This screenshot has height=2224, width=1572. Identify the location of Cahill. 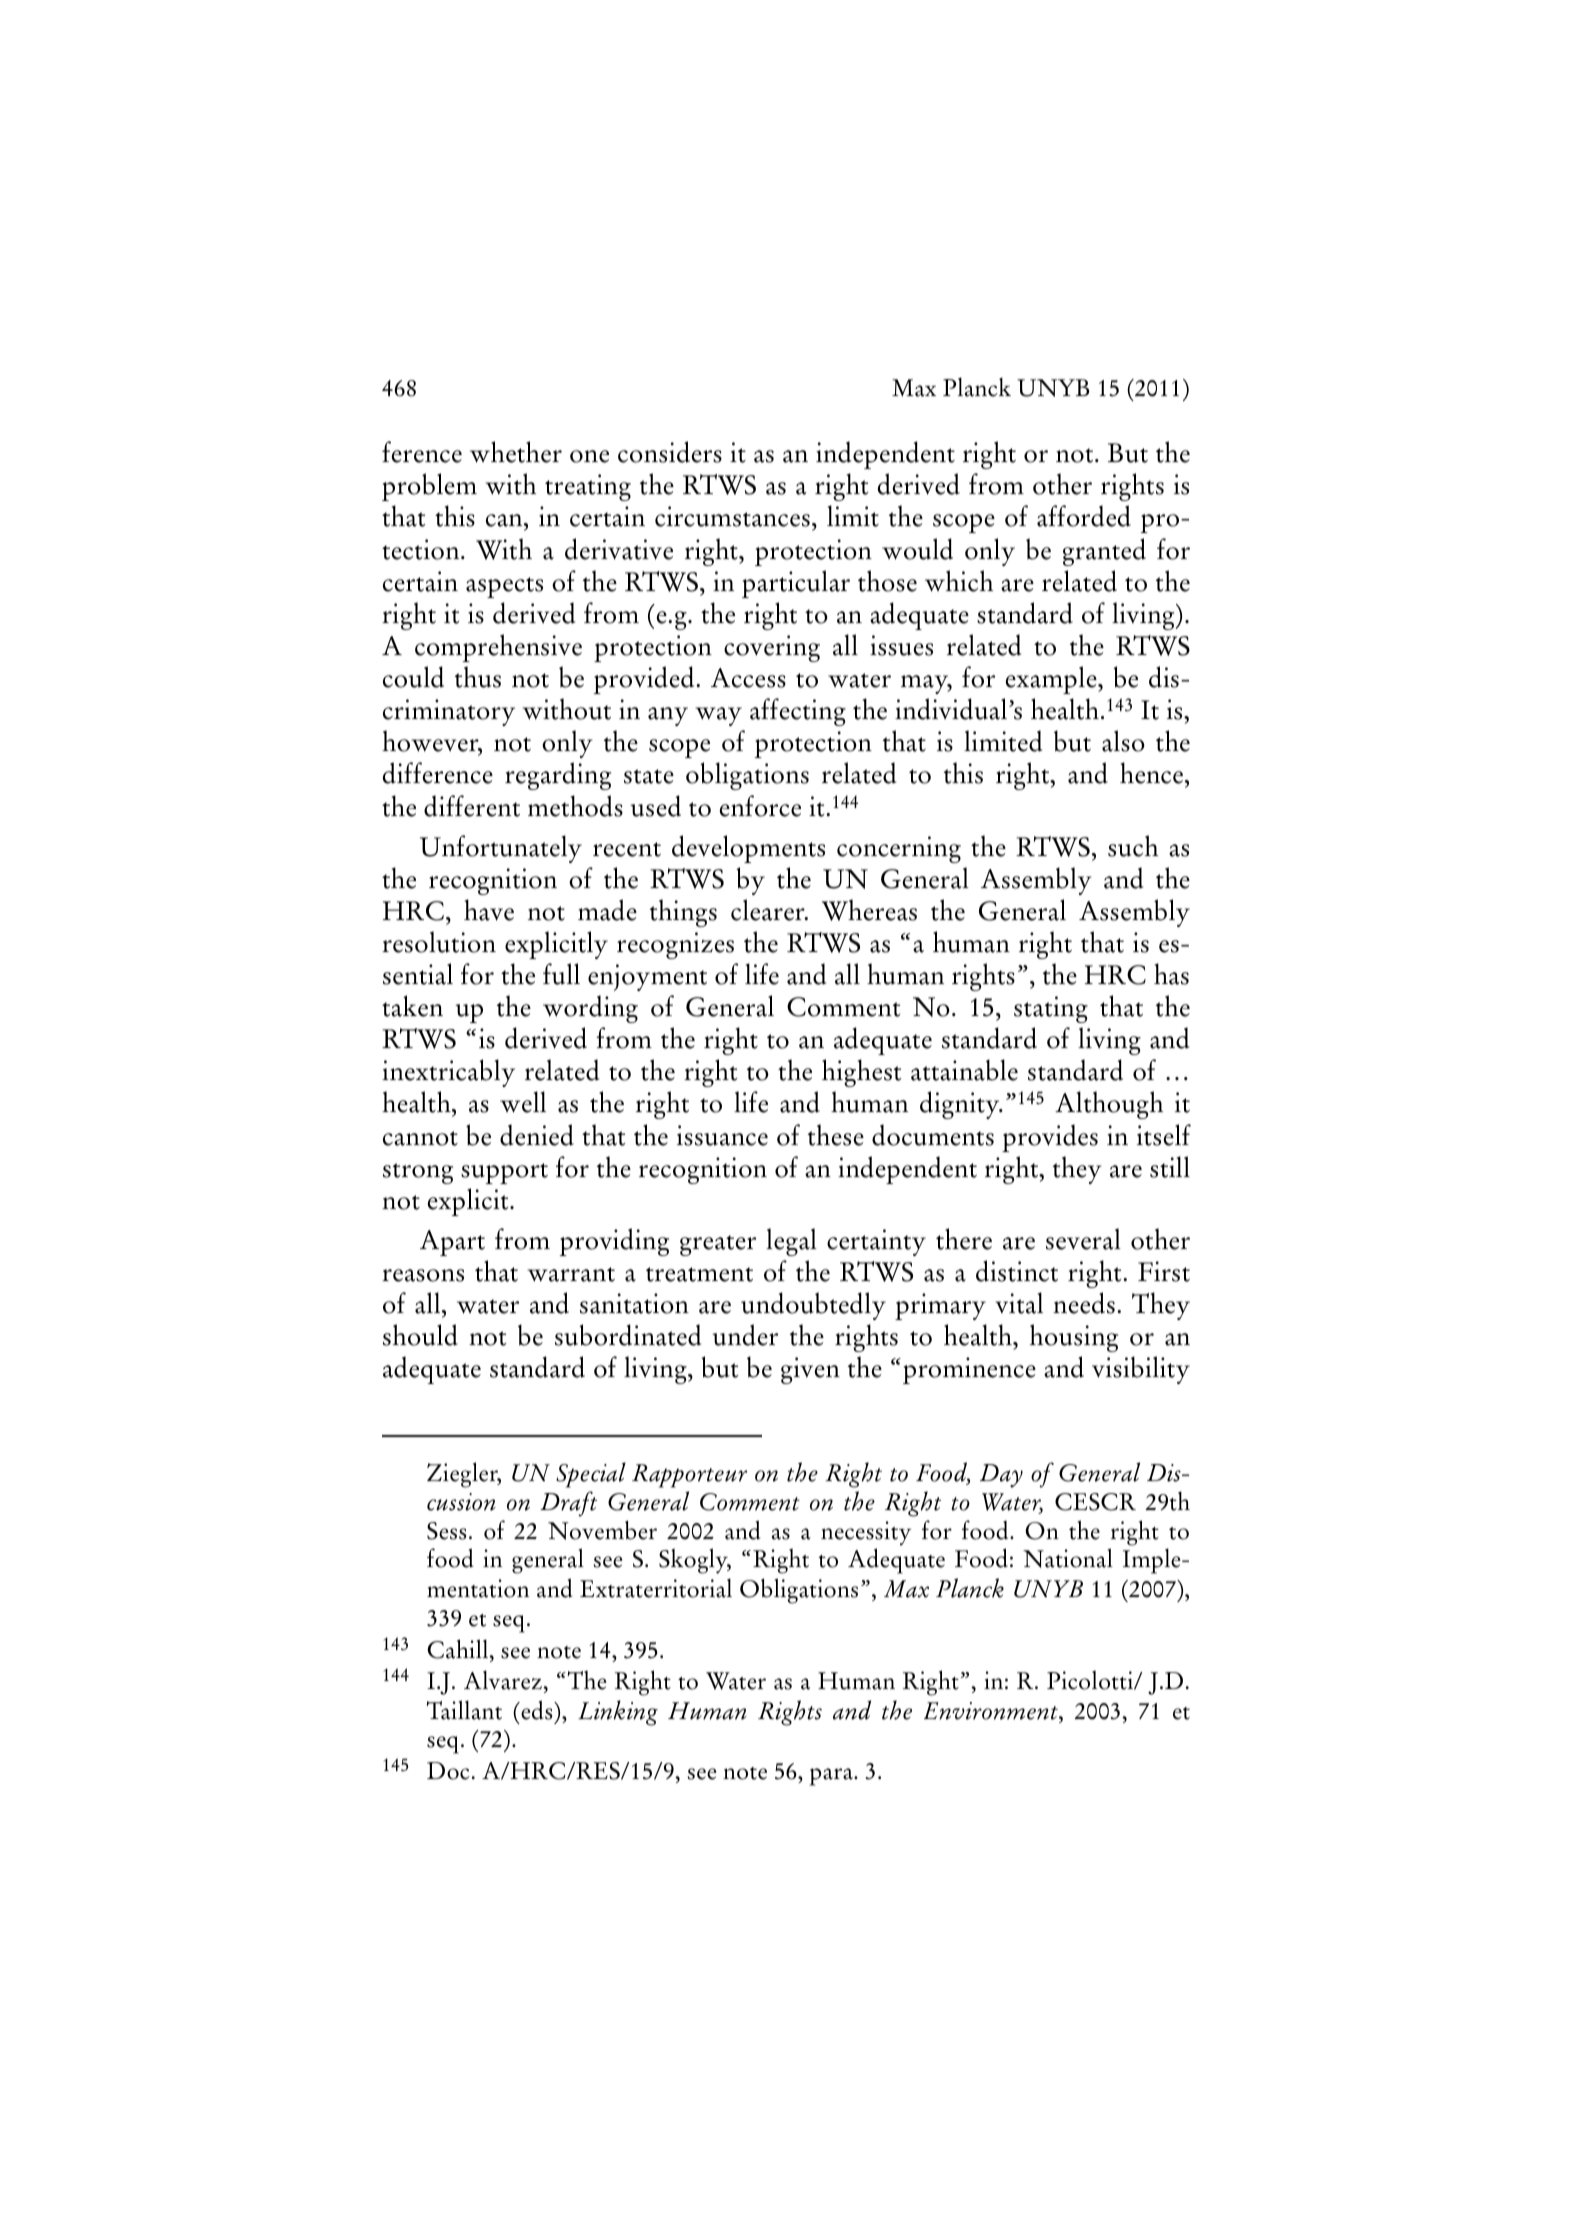
(459, 1649).
